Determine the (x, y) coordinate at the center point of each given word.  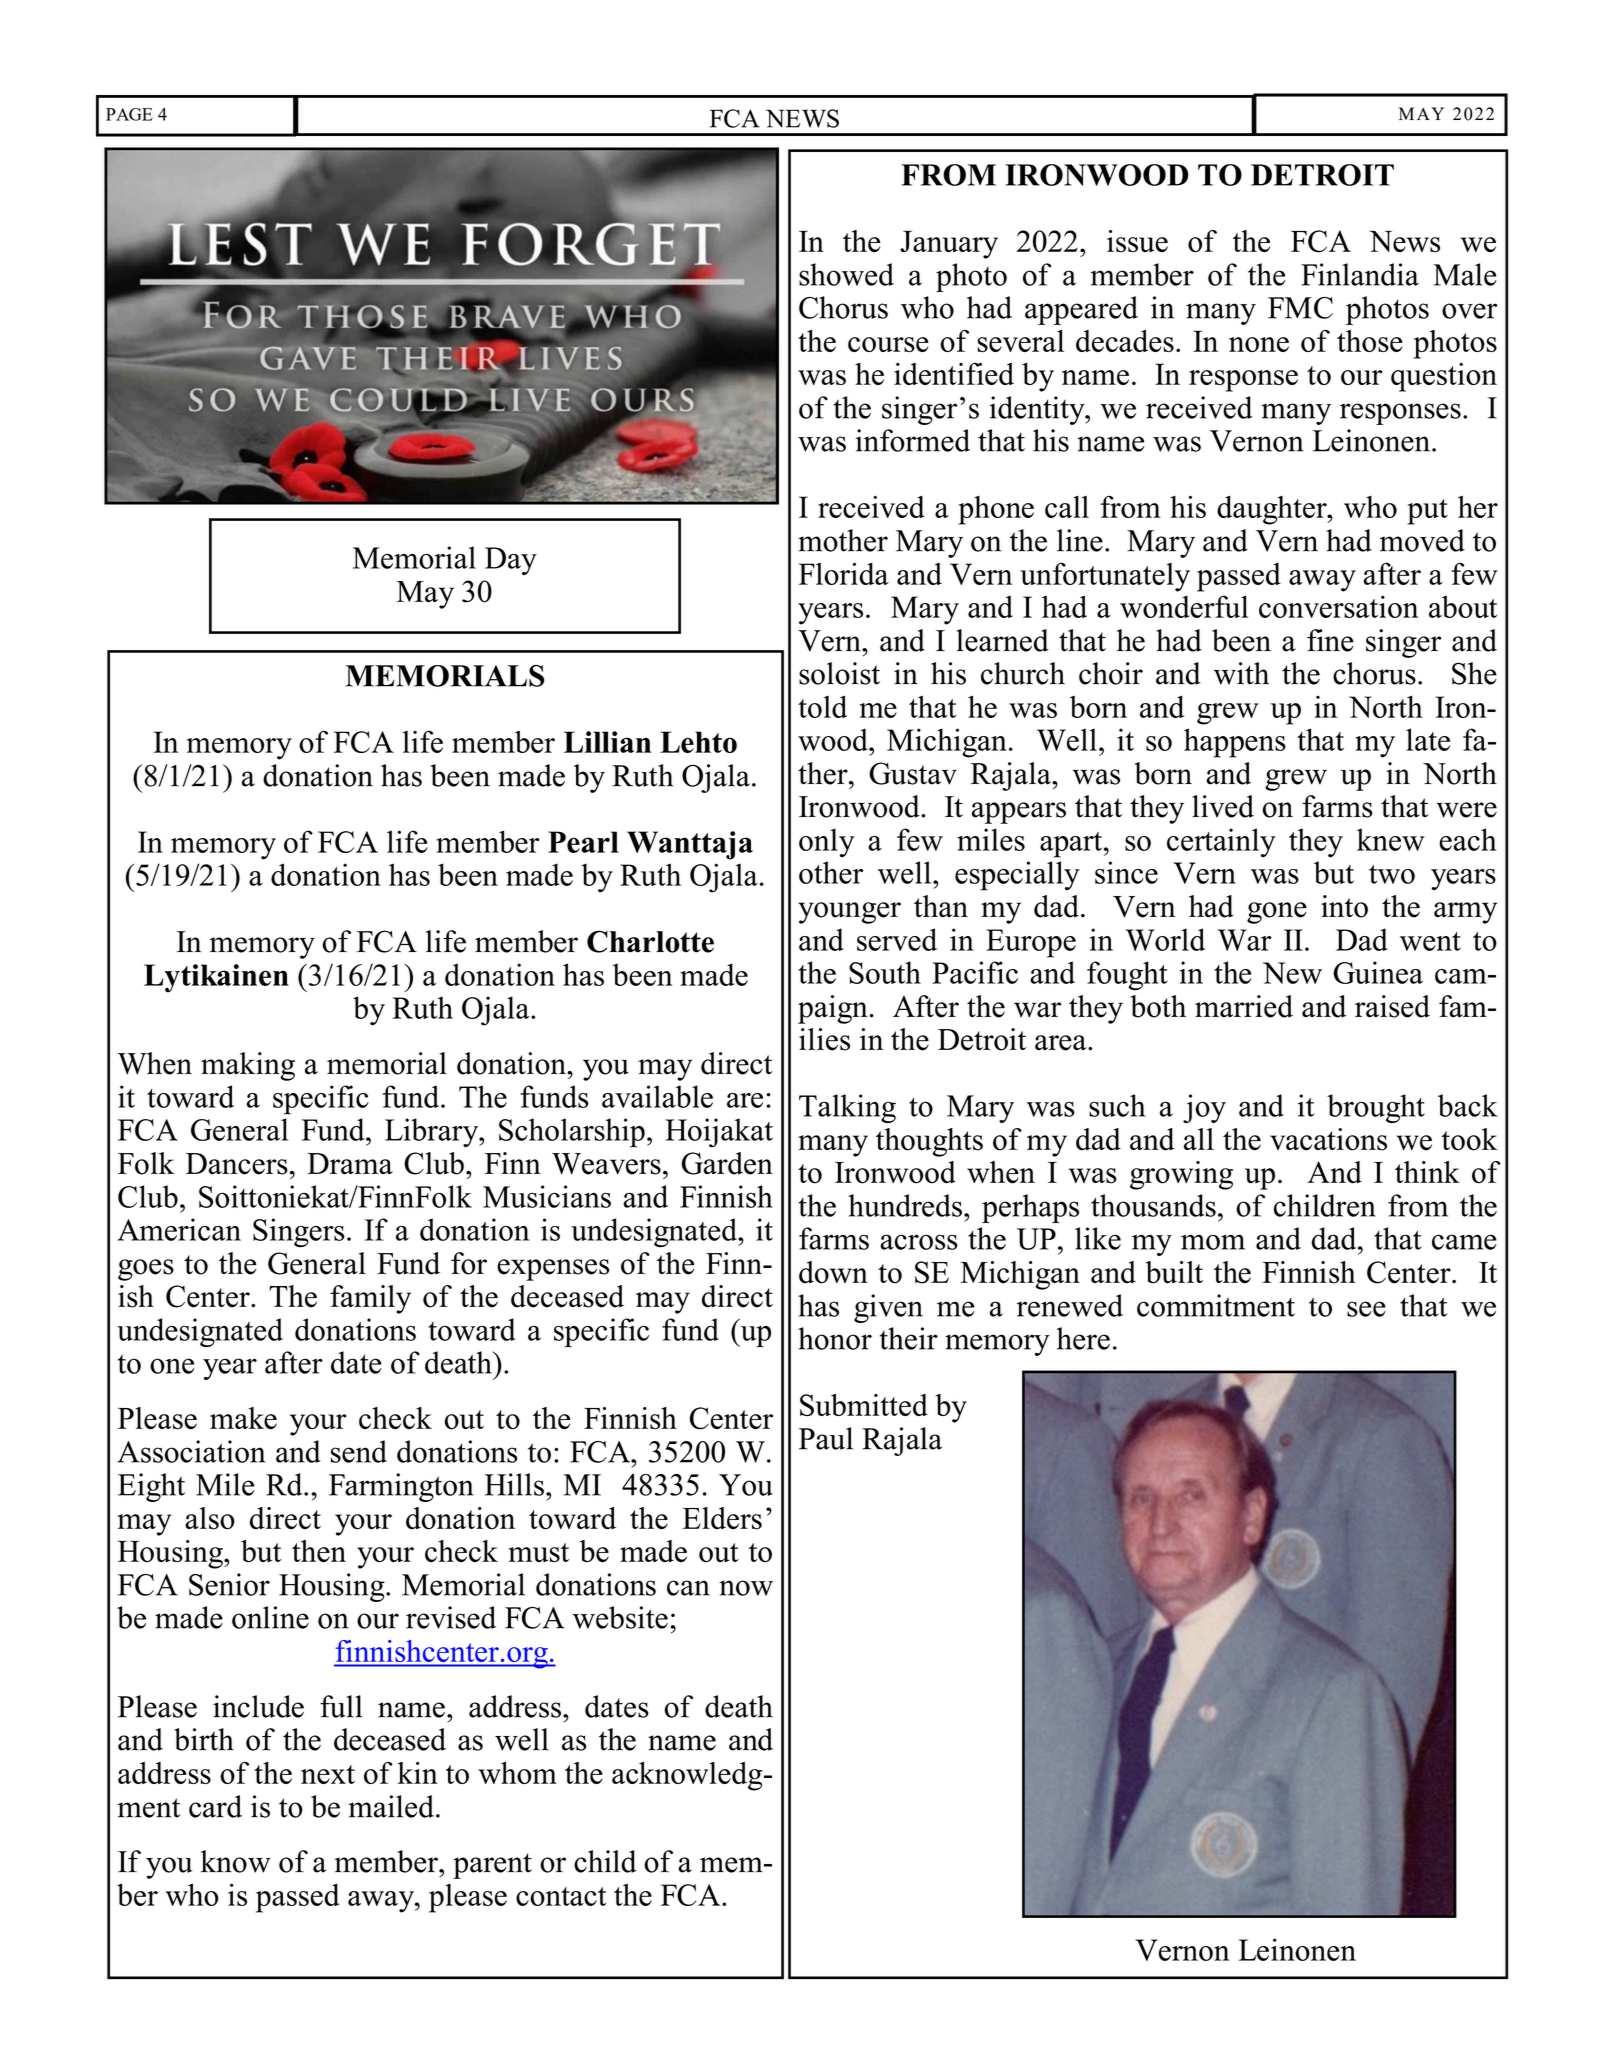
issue (1137, 241)
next (328, 1774)
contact (561, 1896)
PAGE (129, 114)
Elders (722, 1518)
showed (846, 274)
